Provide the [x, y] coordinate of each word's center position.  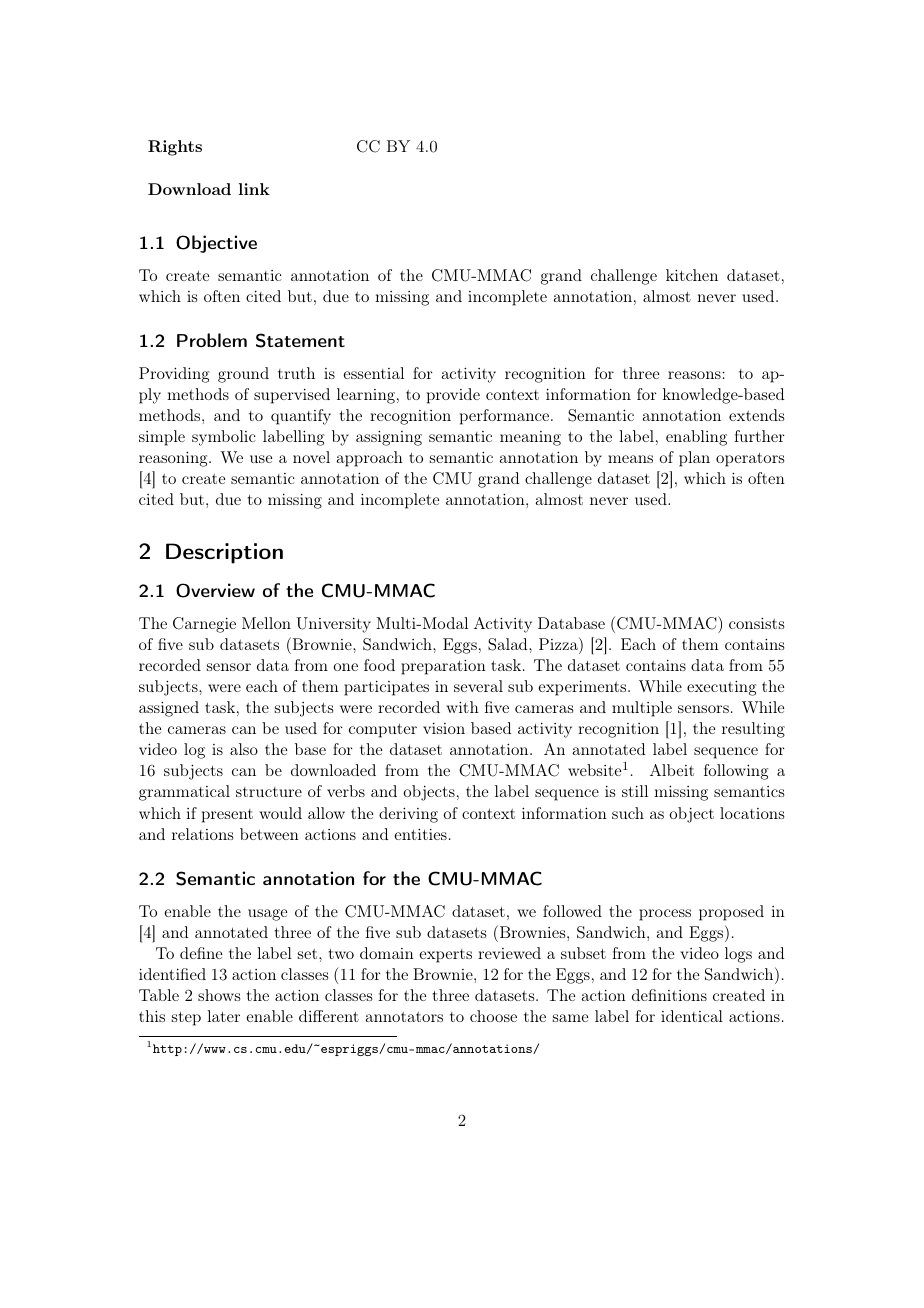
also [244, 749]
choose [493, 1016]
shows [219, 995]
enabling [696, 438]
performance [506, 417]
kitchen [692, 275]
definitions [669, 995]
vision [444, 728]
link [254, 189]
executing [721, 688]
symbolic [224, 438]
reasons [694, 375]
